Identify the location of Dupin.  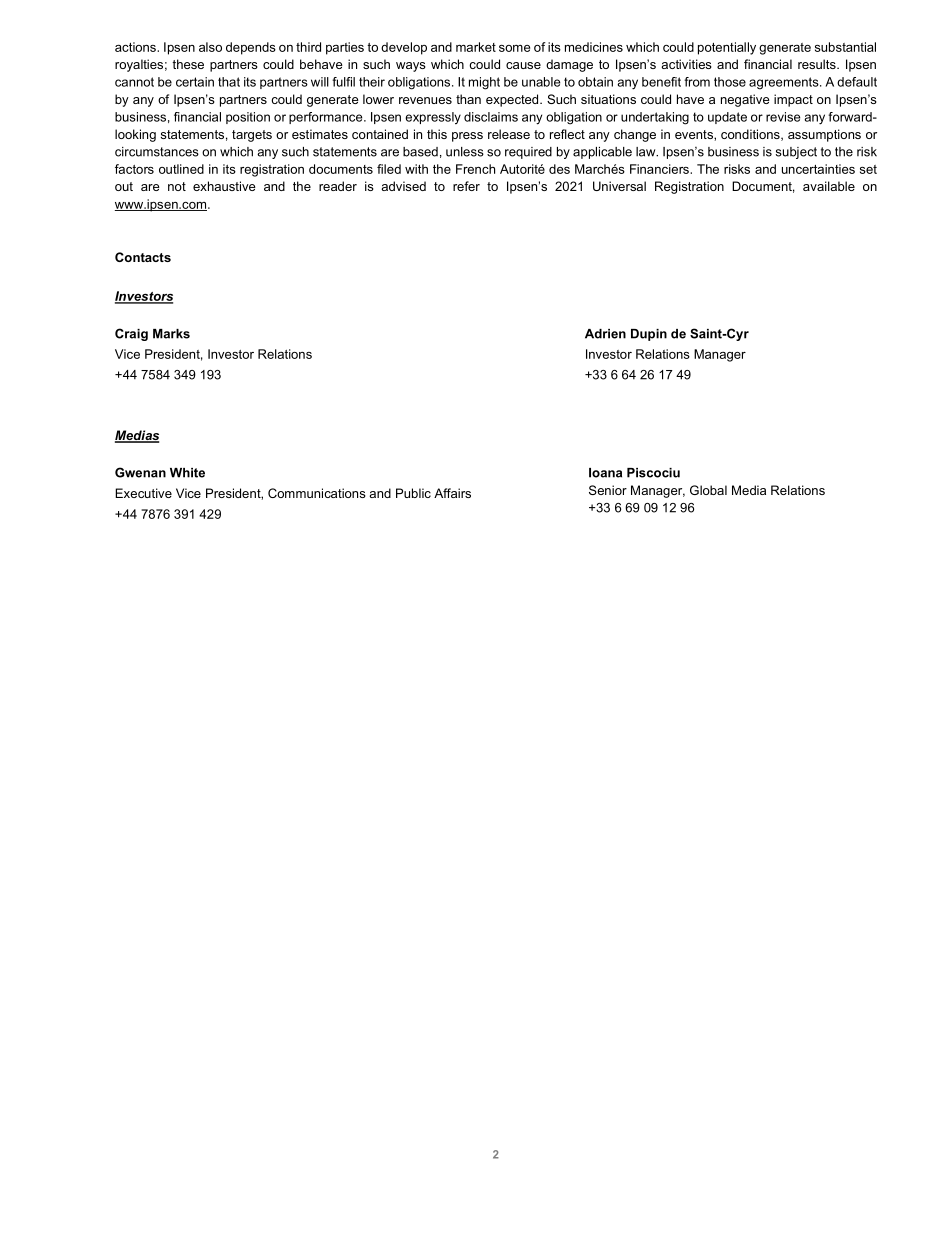
(649, 335).
